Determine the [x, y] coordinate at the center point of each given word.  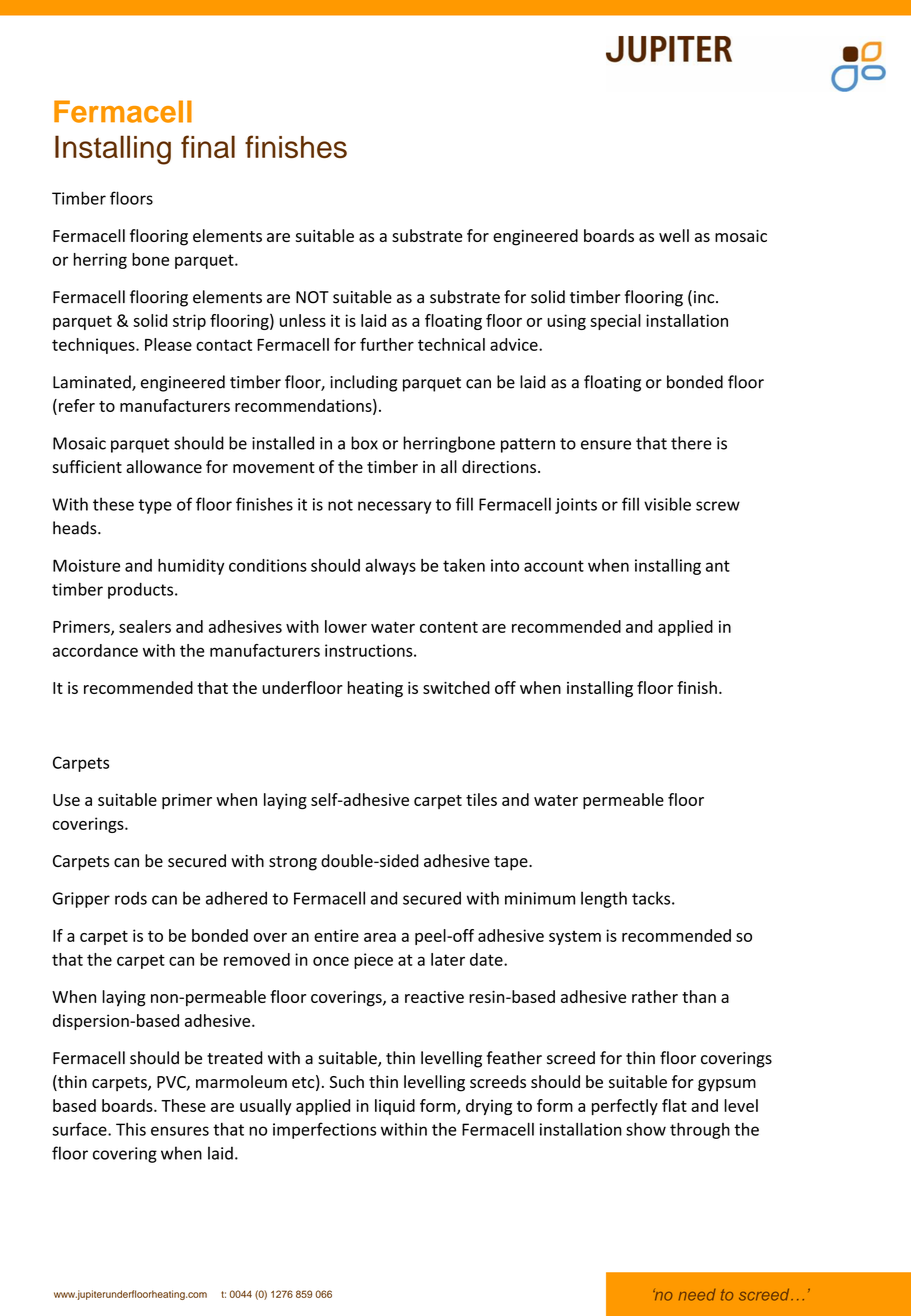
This [131, 1129]
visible [667, 504]
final [208, 146]
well [674, 235]
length [604, 899]
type [155, 506]
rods [131, 898]
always [390, 567]
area [380, 937]
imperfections [324, 1130]
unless [303, 320]
